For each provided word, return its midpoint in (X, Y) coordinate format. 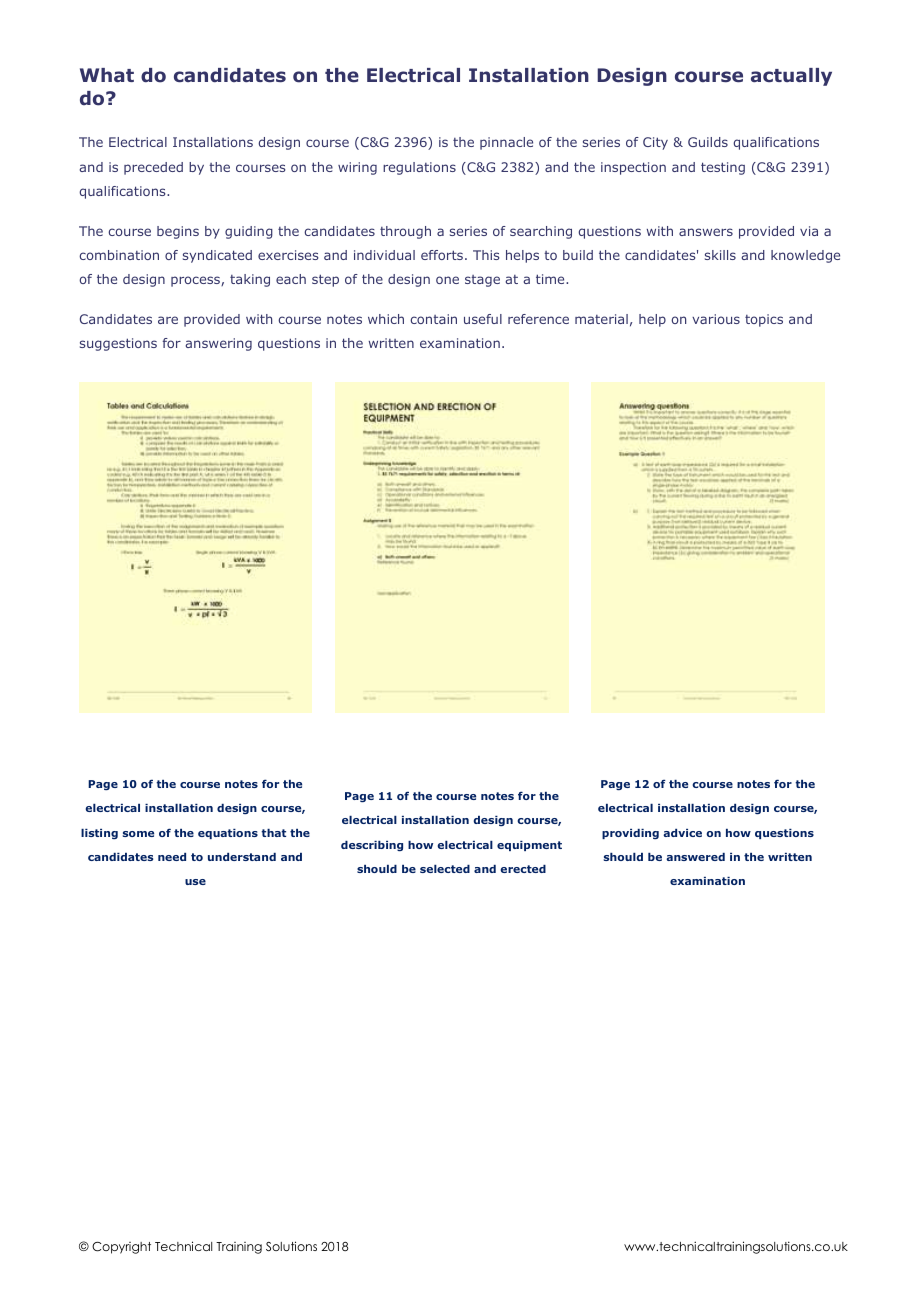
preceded (153, 168)
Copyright (121, 1248)
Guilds (708, 142)
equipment (529, 846)
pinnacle (506, 143)
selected (445, 869)
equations (228, 834)
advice (682, 833)
